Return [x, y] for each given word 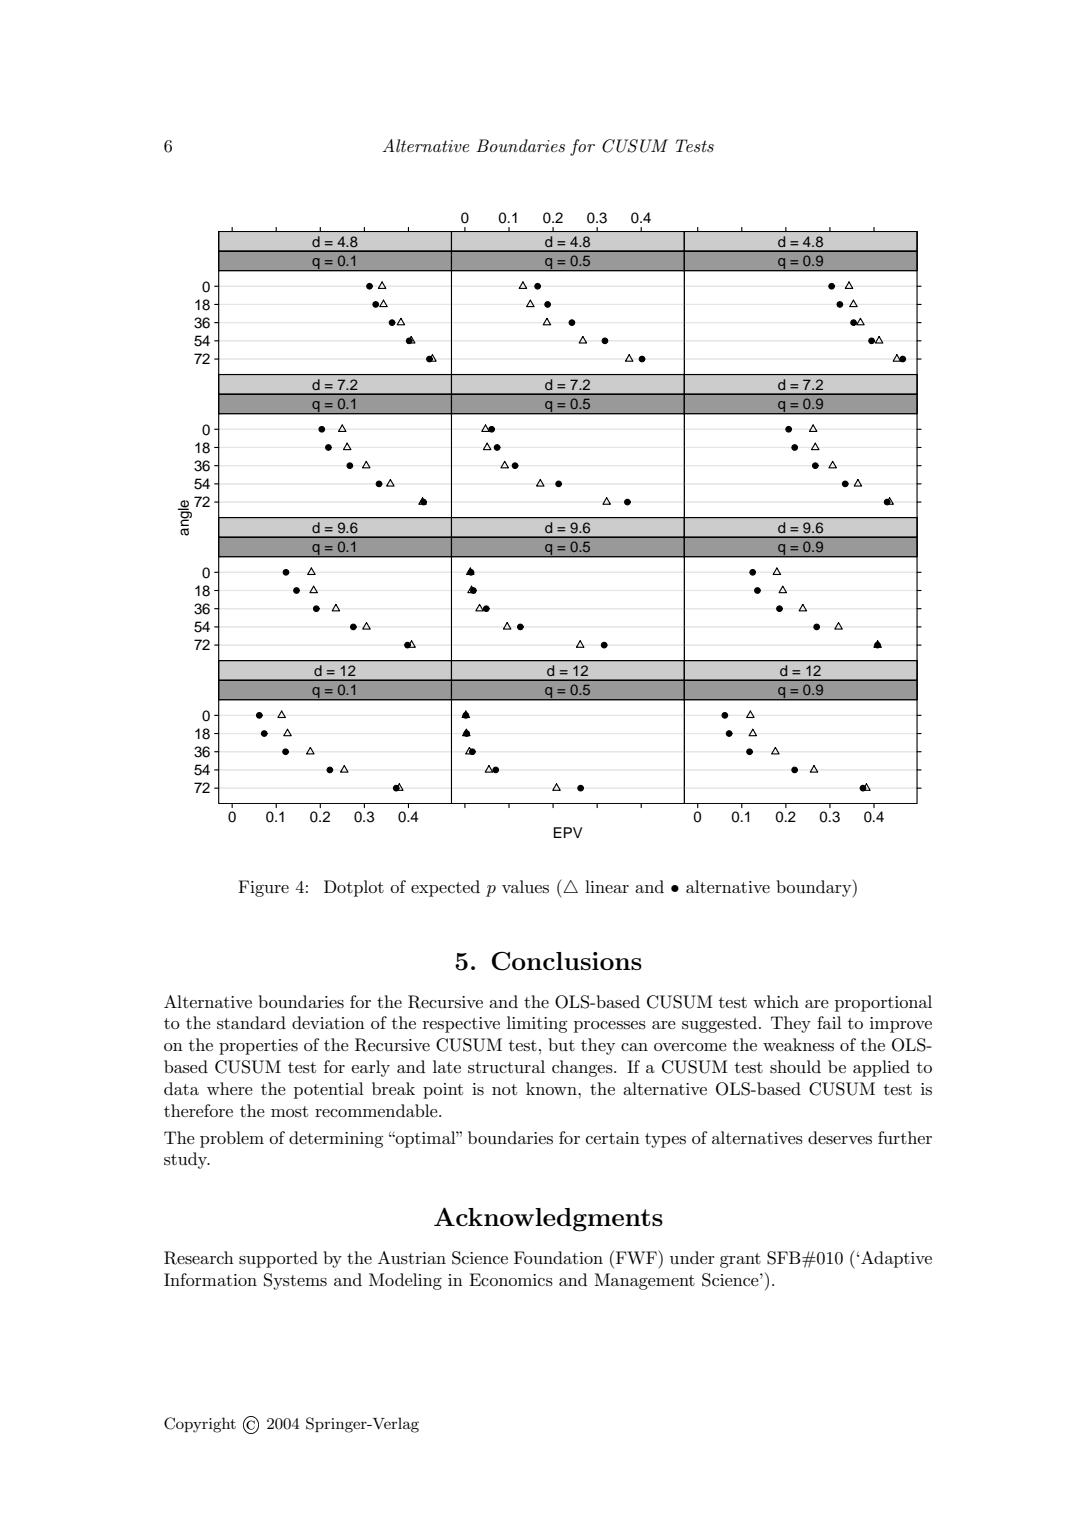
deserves [840, 1138]
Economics [511, 1280]
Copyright [200, 1425]
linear [607, 886]
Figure [263, 888]
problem [232, 1139]
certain [613, 1138]
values [525, 886]
